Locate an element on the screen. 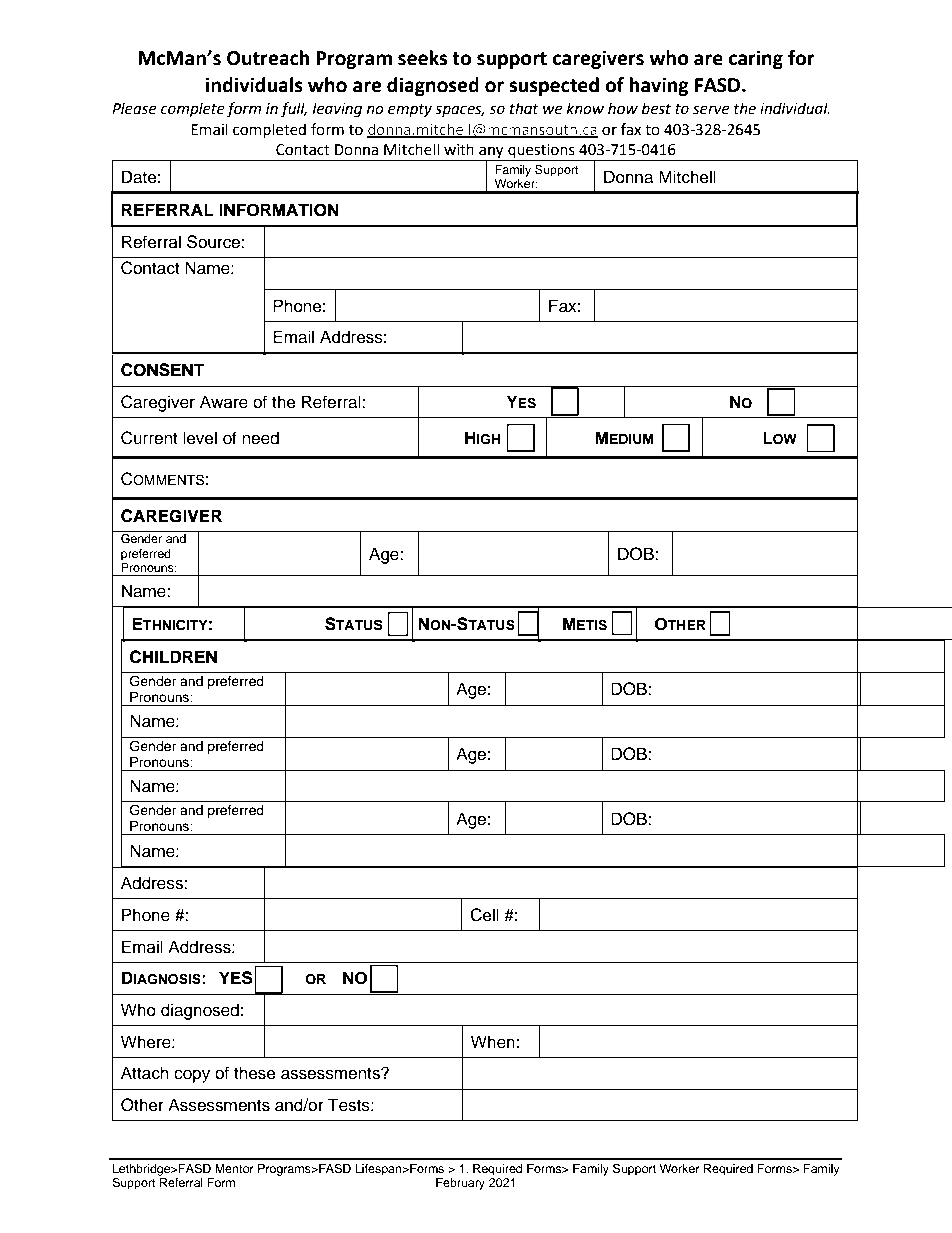 Image resolution: width=952 pixels, height=1233 pixels. When is located at coordinates (493, 1042).
